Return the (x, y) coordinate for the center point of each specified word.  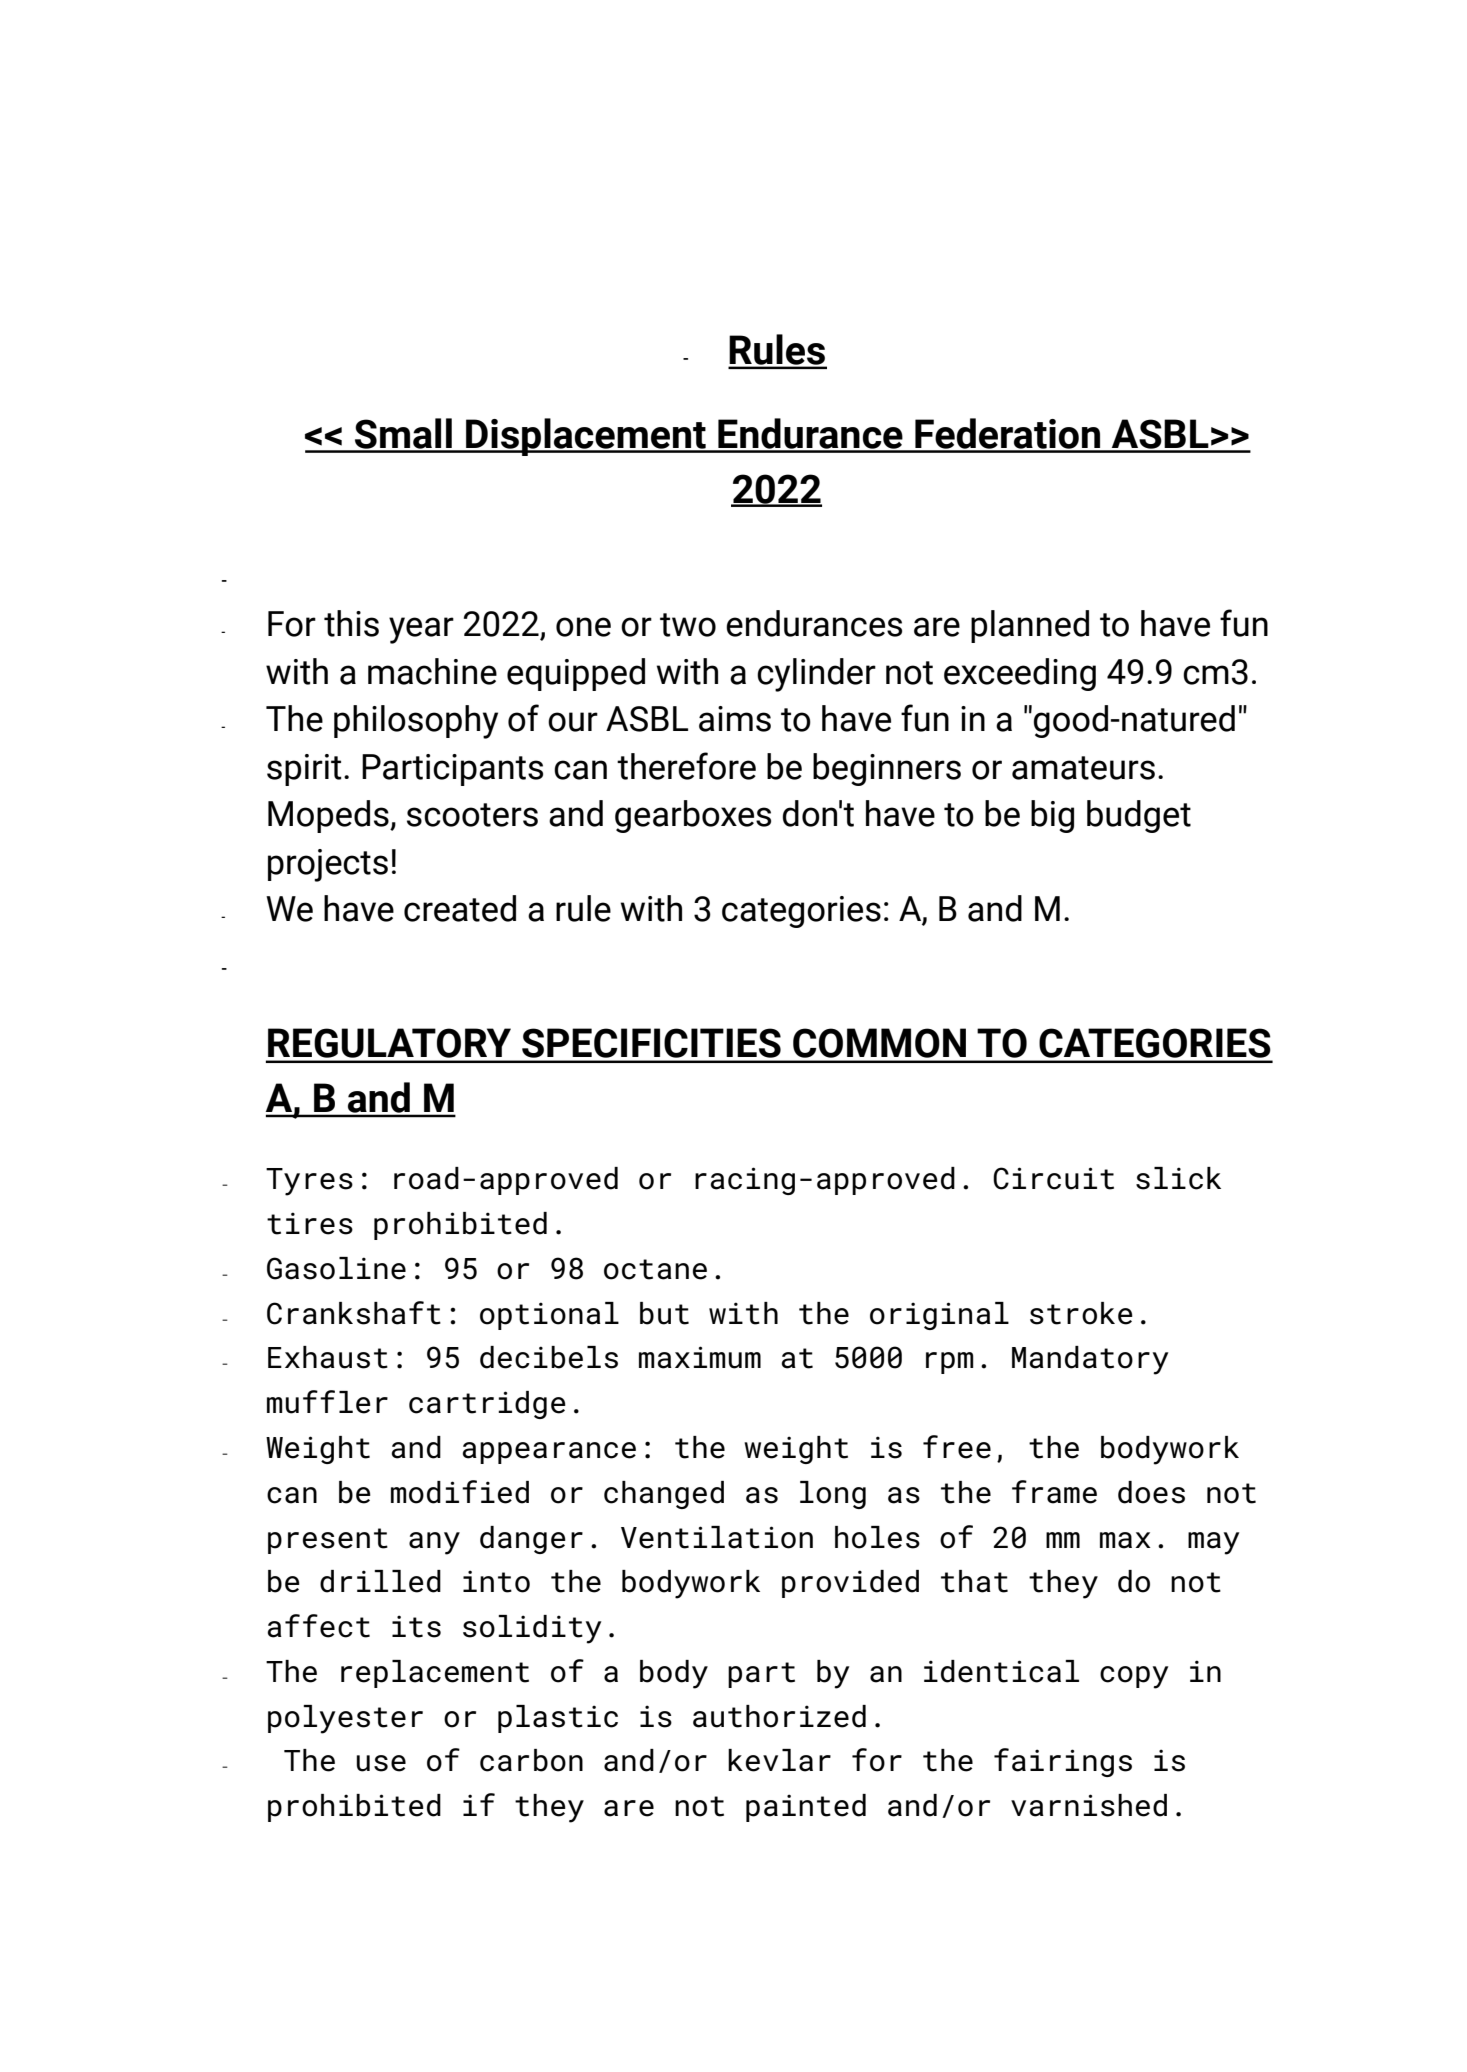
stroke (1081, 1313)
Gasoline (336, 1268)
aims (735, 719)
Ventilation (717, 1537)
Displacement (586, 437)
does (1151, 1492)
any (434, 1543)
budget (1139, 816)
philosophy (416, 722)
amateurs (1083, 768)
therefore (686, 766)
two (688, 625)
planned (1030, 626)
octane (655, 1269)
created (460, 908)
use (381, 1763)
